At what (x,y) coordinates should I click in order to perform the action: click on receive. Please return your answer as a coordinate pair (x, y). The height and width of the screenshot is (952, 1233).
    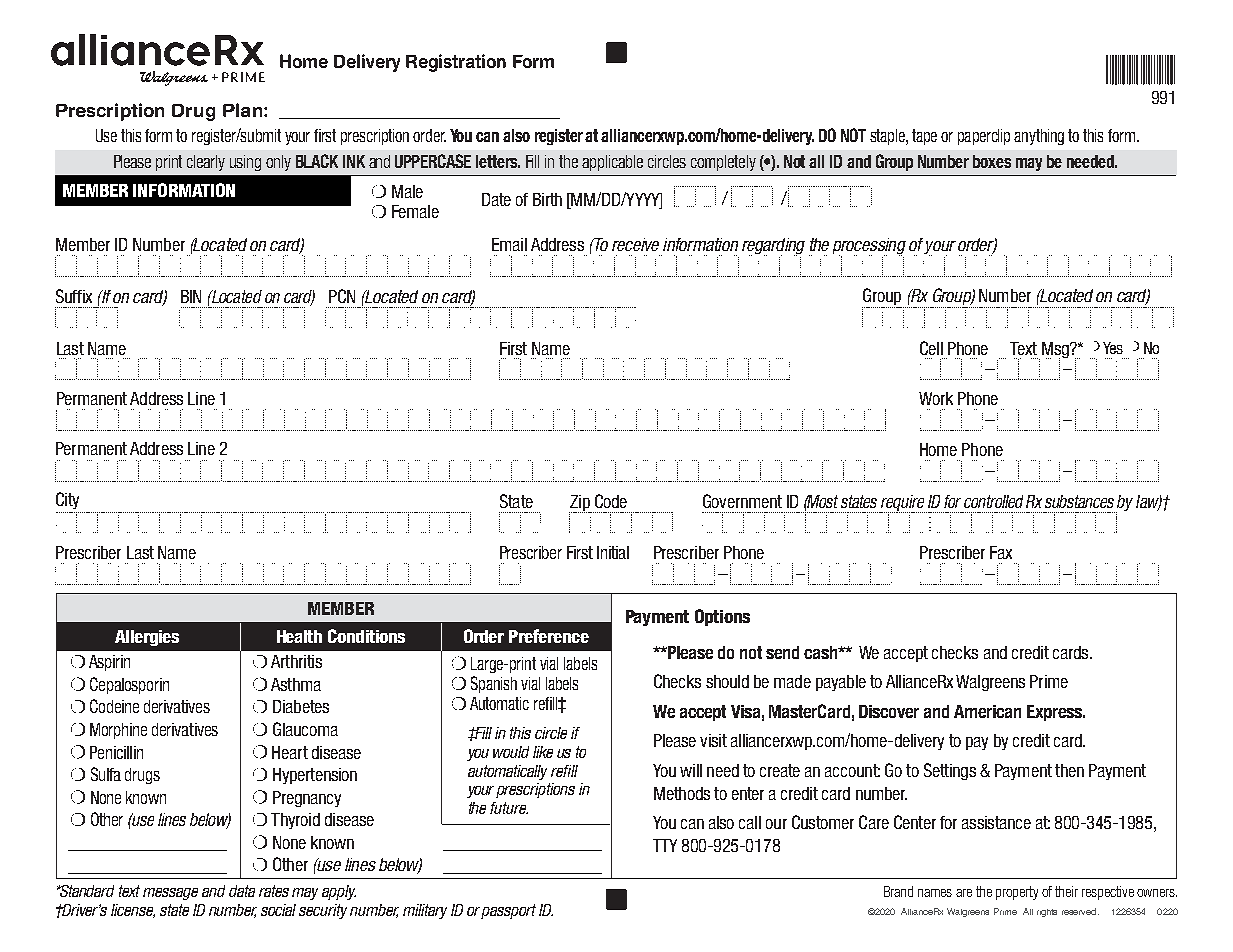
    Looking at the image, I should click on (635, 244).
